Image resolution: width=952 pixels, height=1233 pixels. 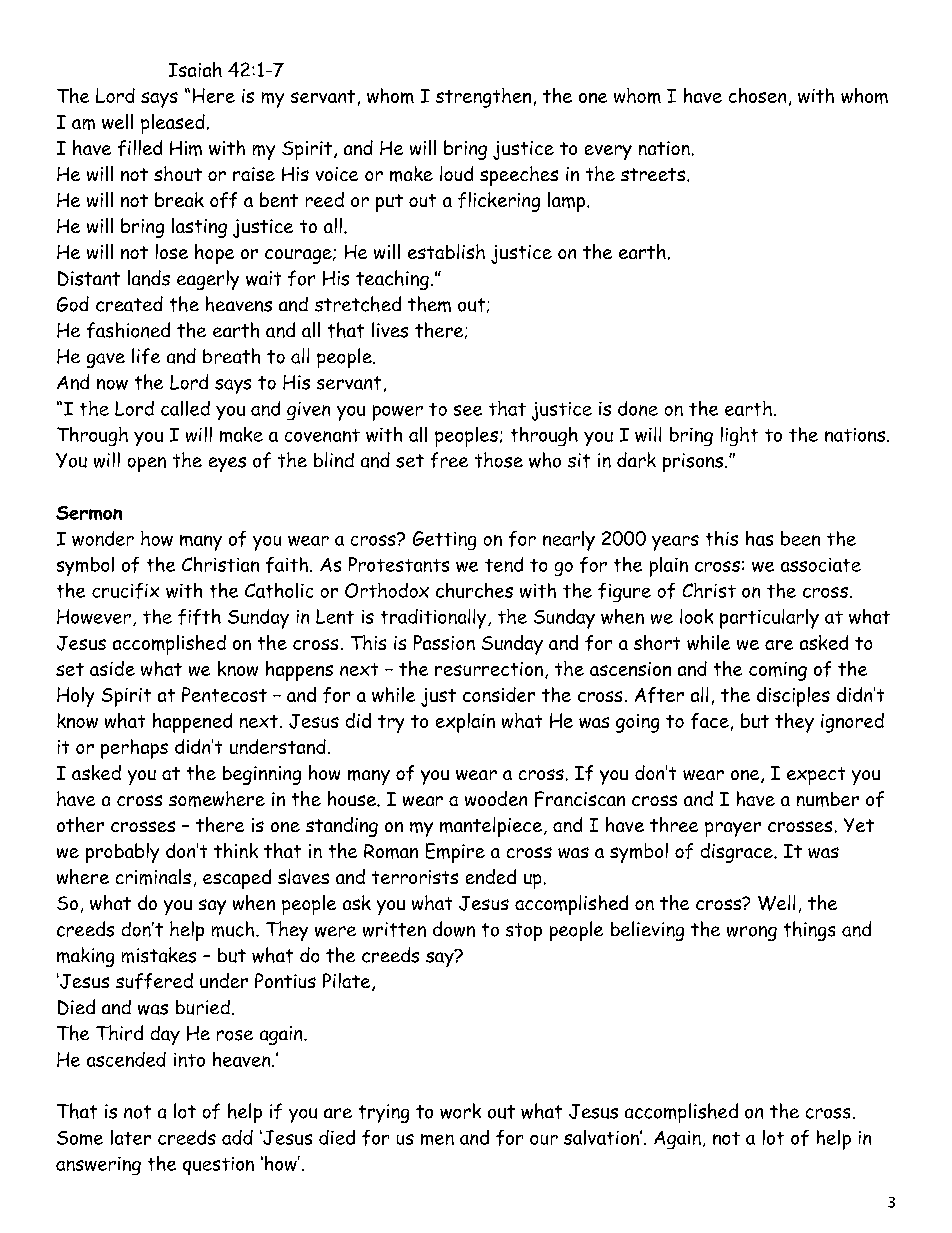 I want to click on strengthen, so click(x=483, y=98).
